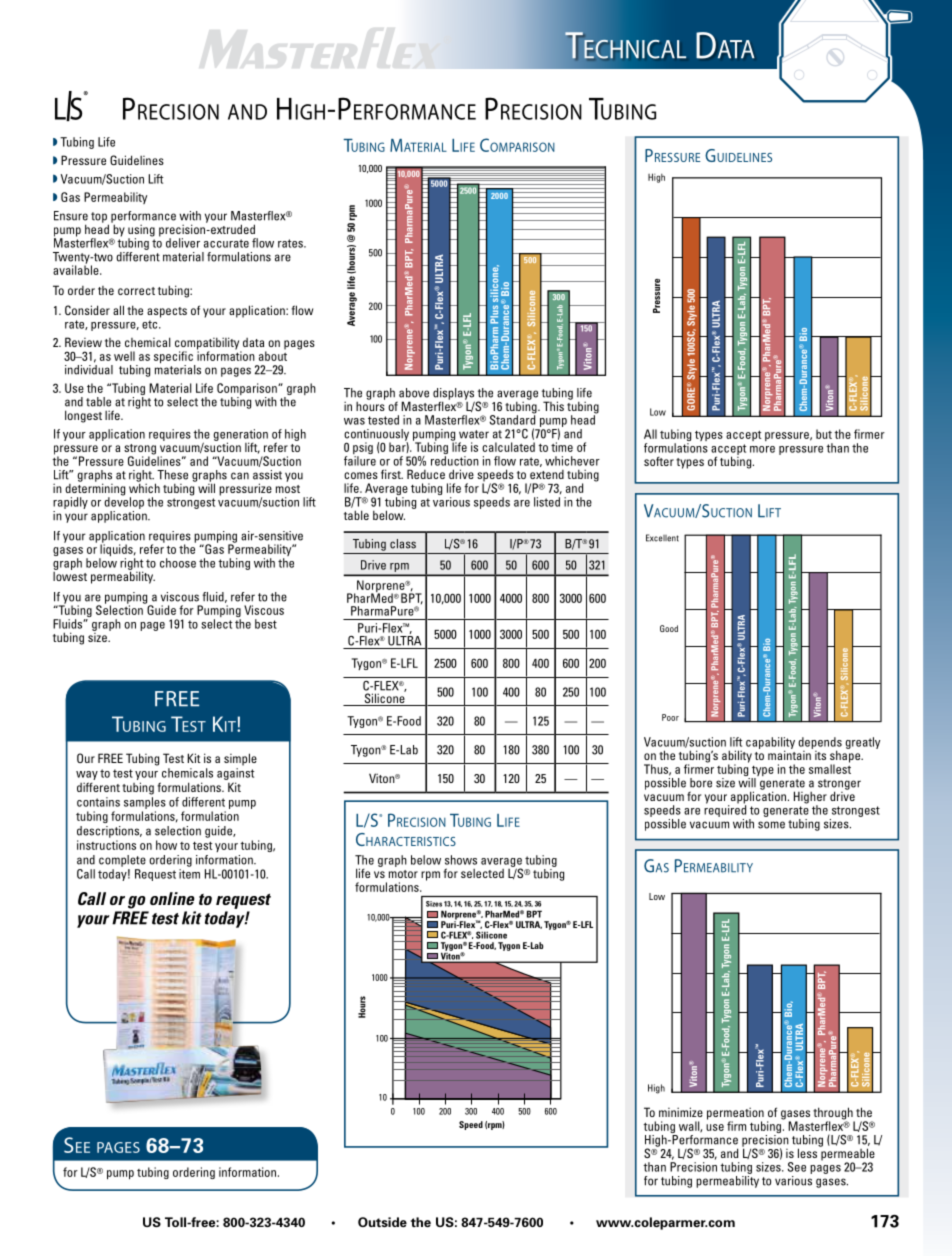 The image size is (952, 1256). Describe the element at coordinates (670, 717) in the screenshot. I see `Poor` at that location.
